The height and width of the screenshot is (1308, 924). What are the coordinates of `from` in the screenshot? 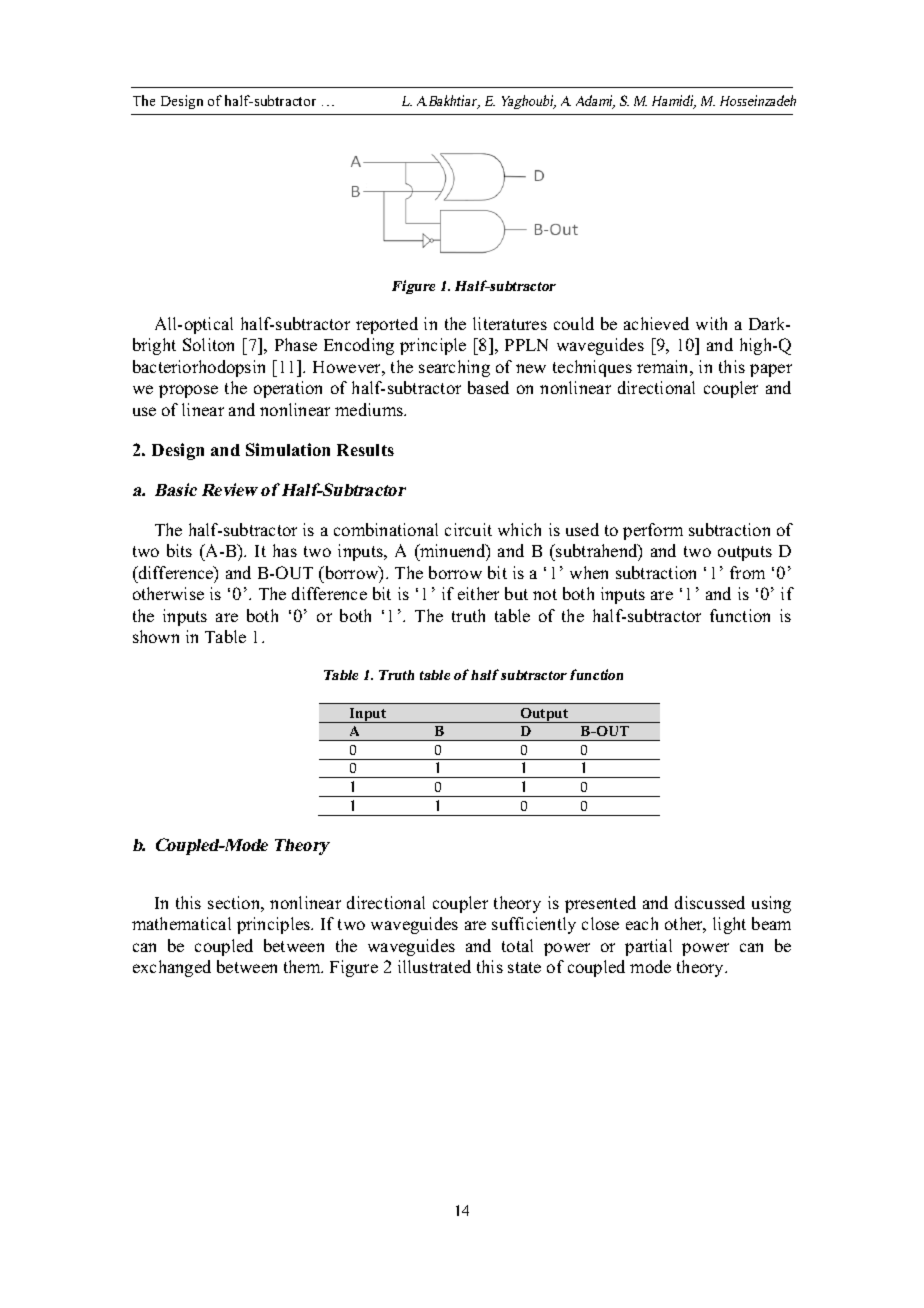 It's located at (747, 572).
